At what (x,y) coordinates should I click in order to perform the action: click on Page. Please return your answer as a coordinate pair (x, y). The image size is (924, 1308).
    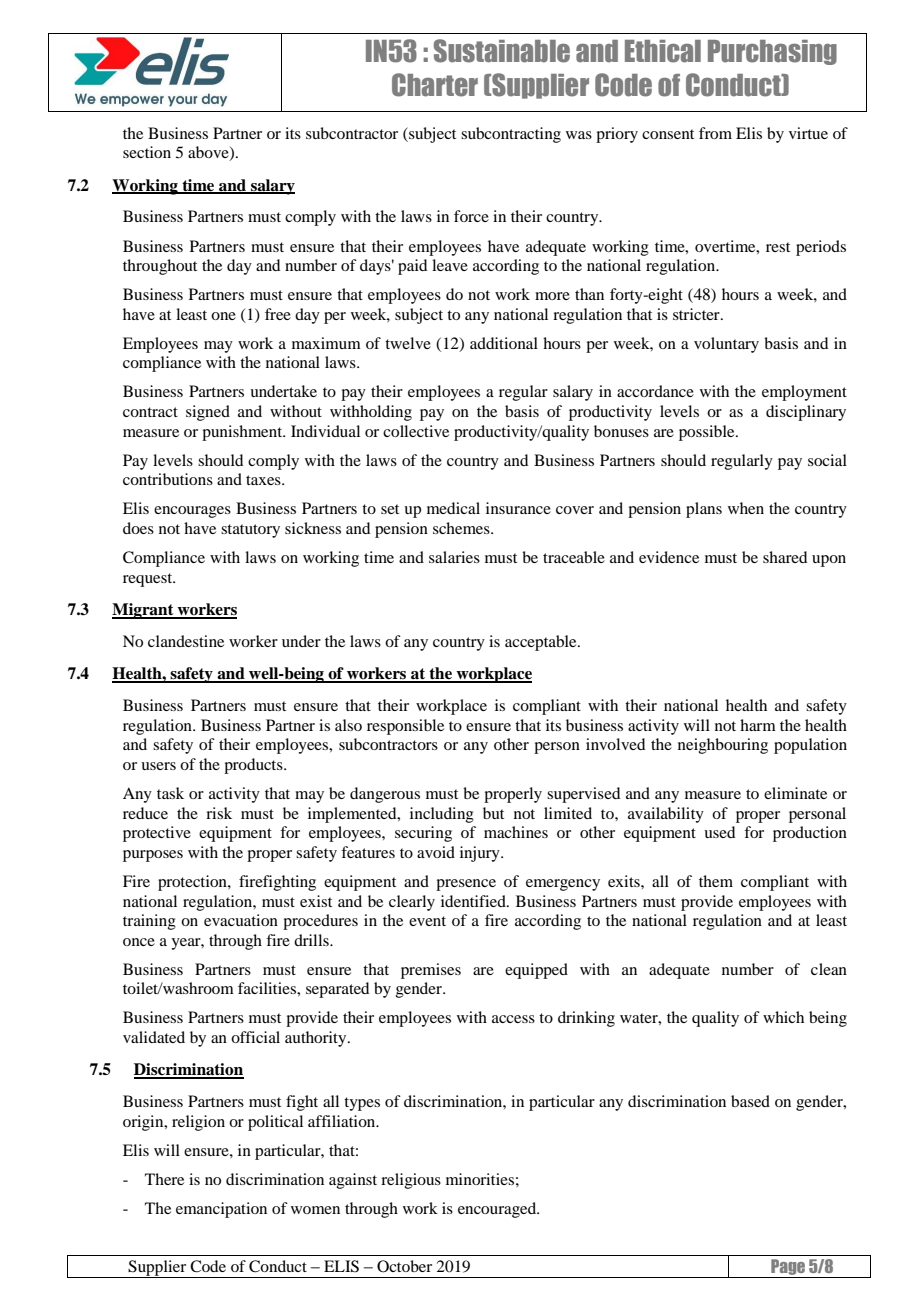
    Looking at the image, I should click on (788, 1268).
